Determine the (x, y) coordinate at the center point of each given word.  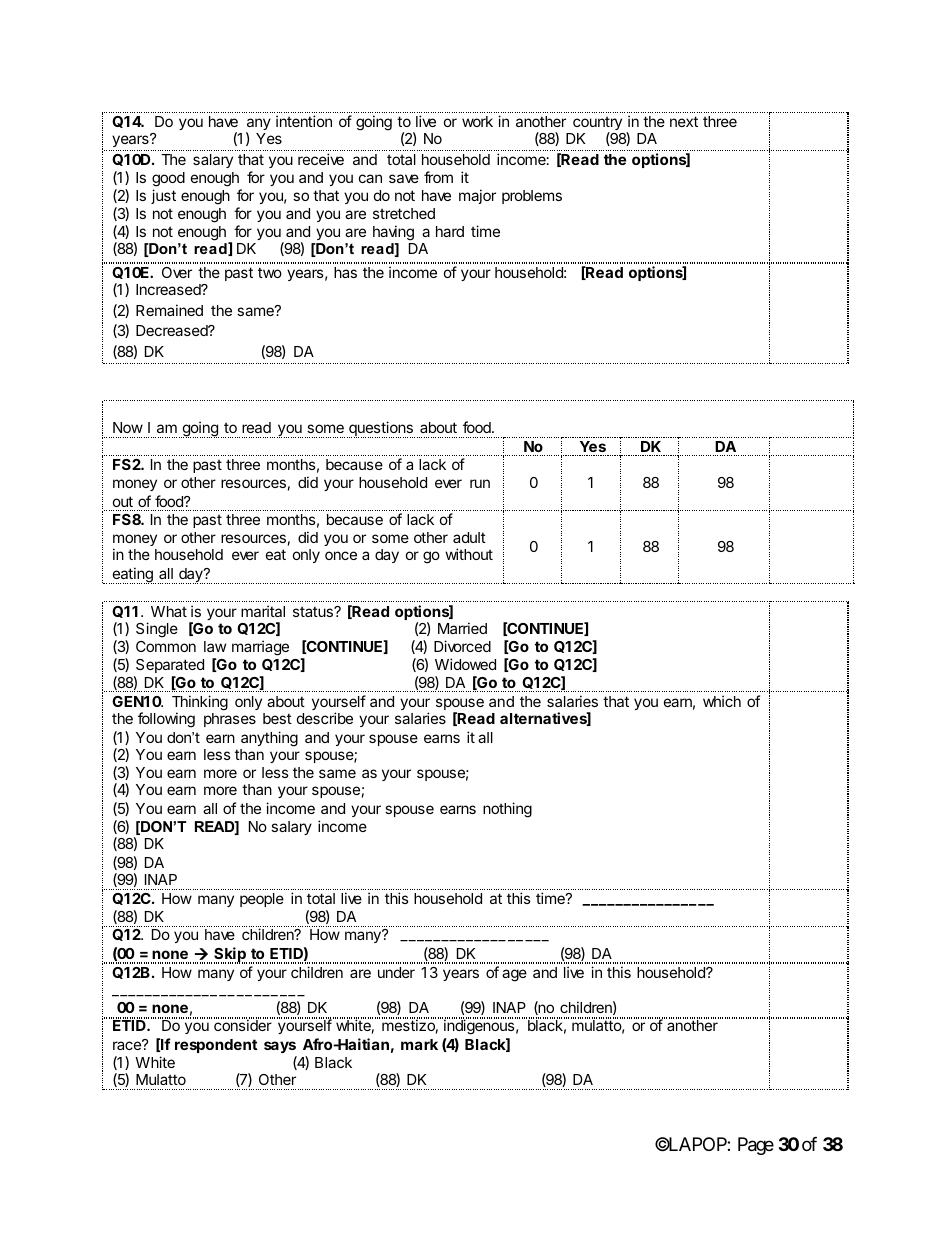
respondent (216, 1046)
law (215, 646)
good (168, 179)
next (684, 121)
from (438, 177)
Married (462, 628)
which (722, 701)
